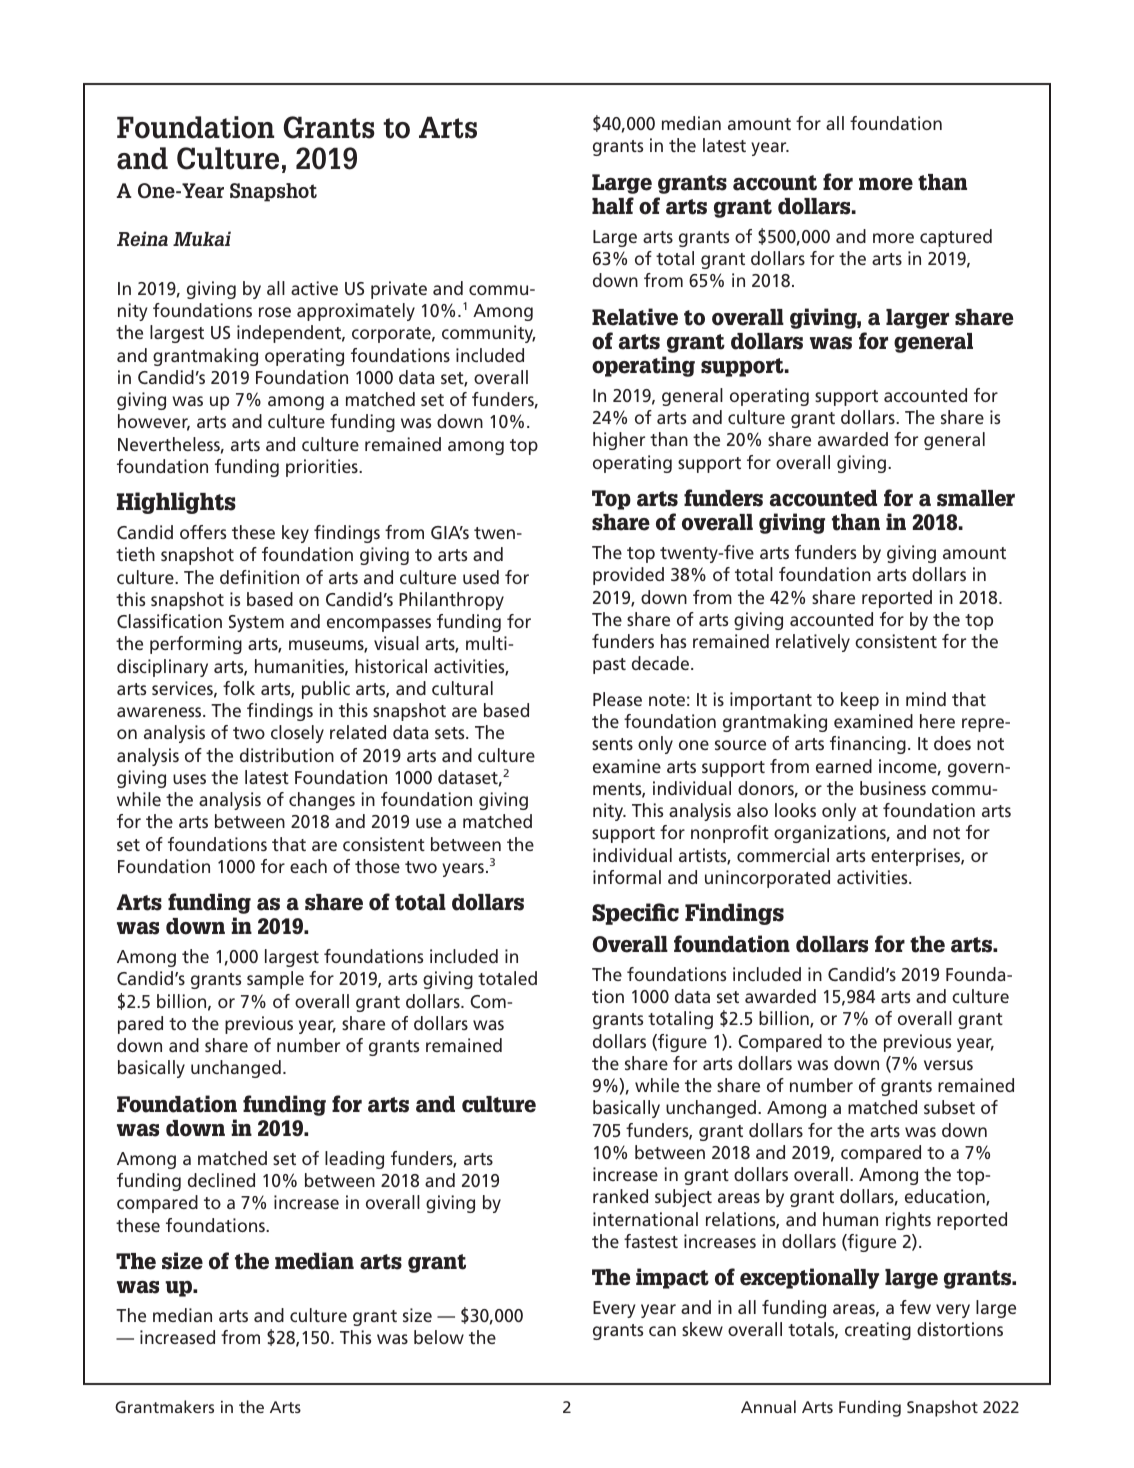  I want to click on captured, so click(956, 238).
